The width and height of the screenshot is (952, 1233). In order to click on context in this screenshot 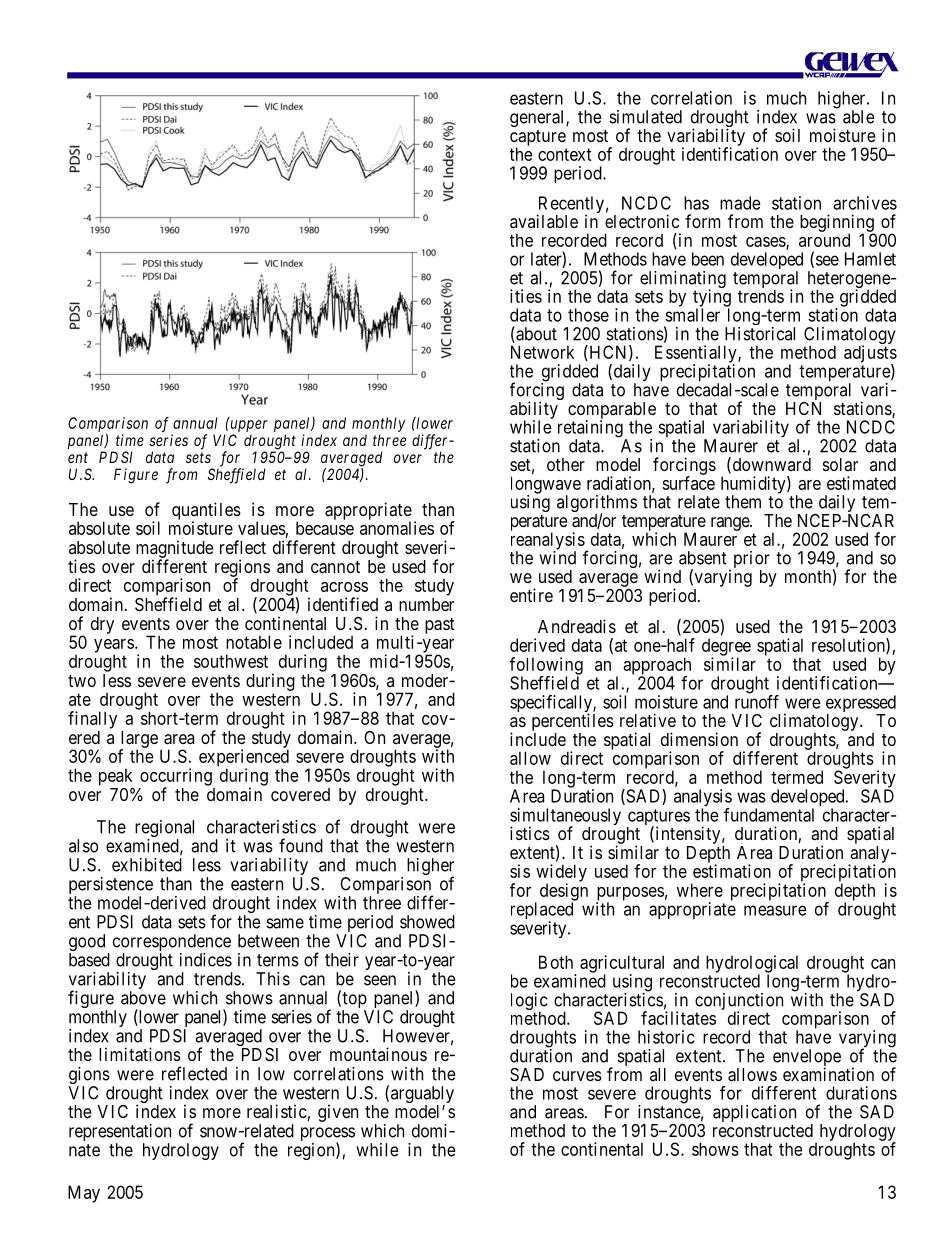, I will do `click(565, 154)`.
